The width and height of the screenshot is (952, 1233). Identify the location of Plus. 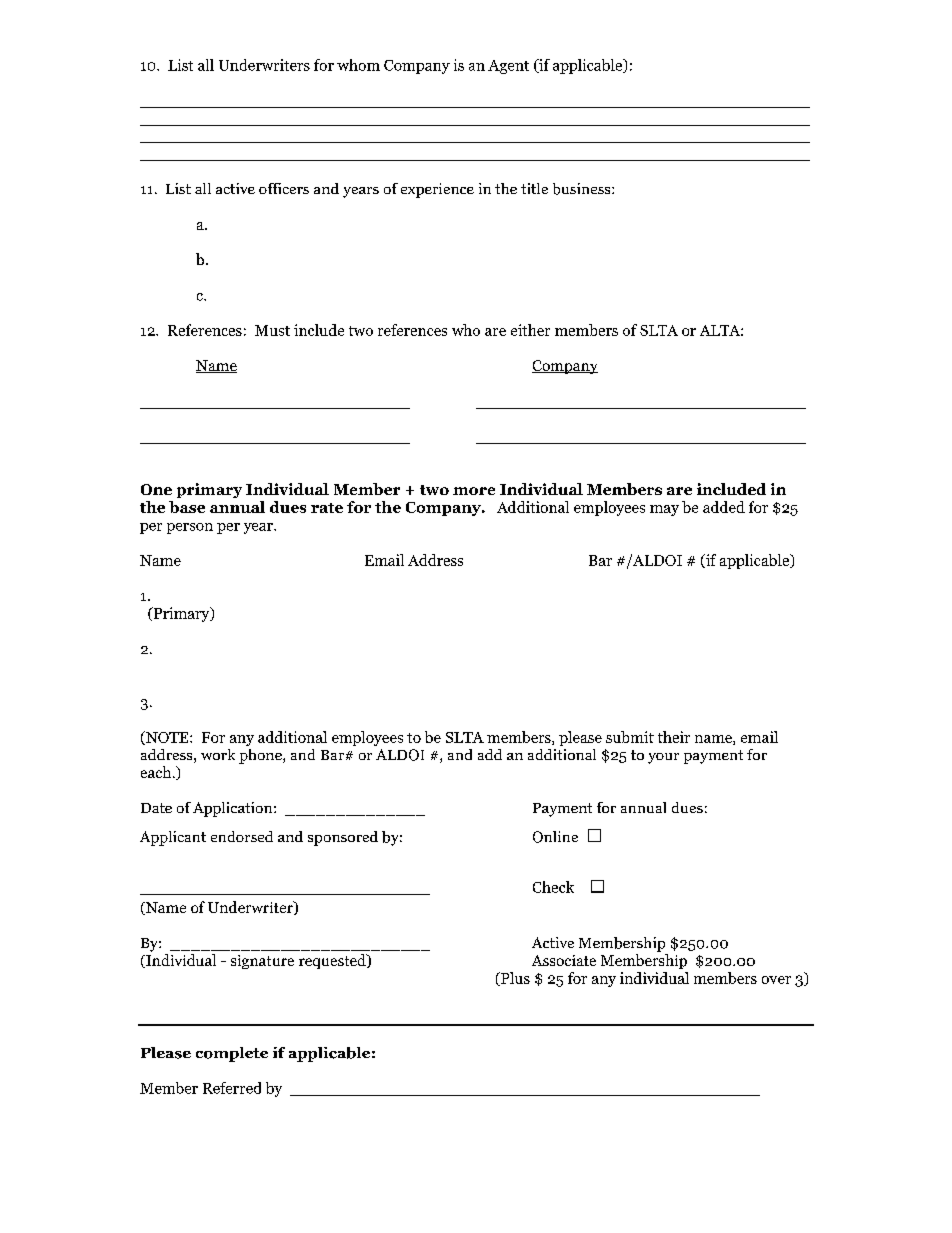
(514, 979).
